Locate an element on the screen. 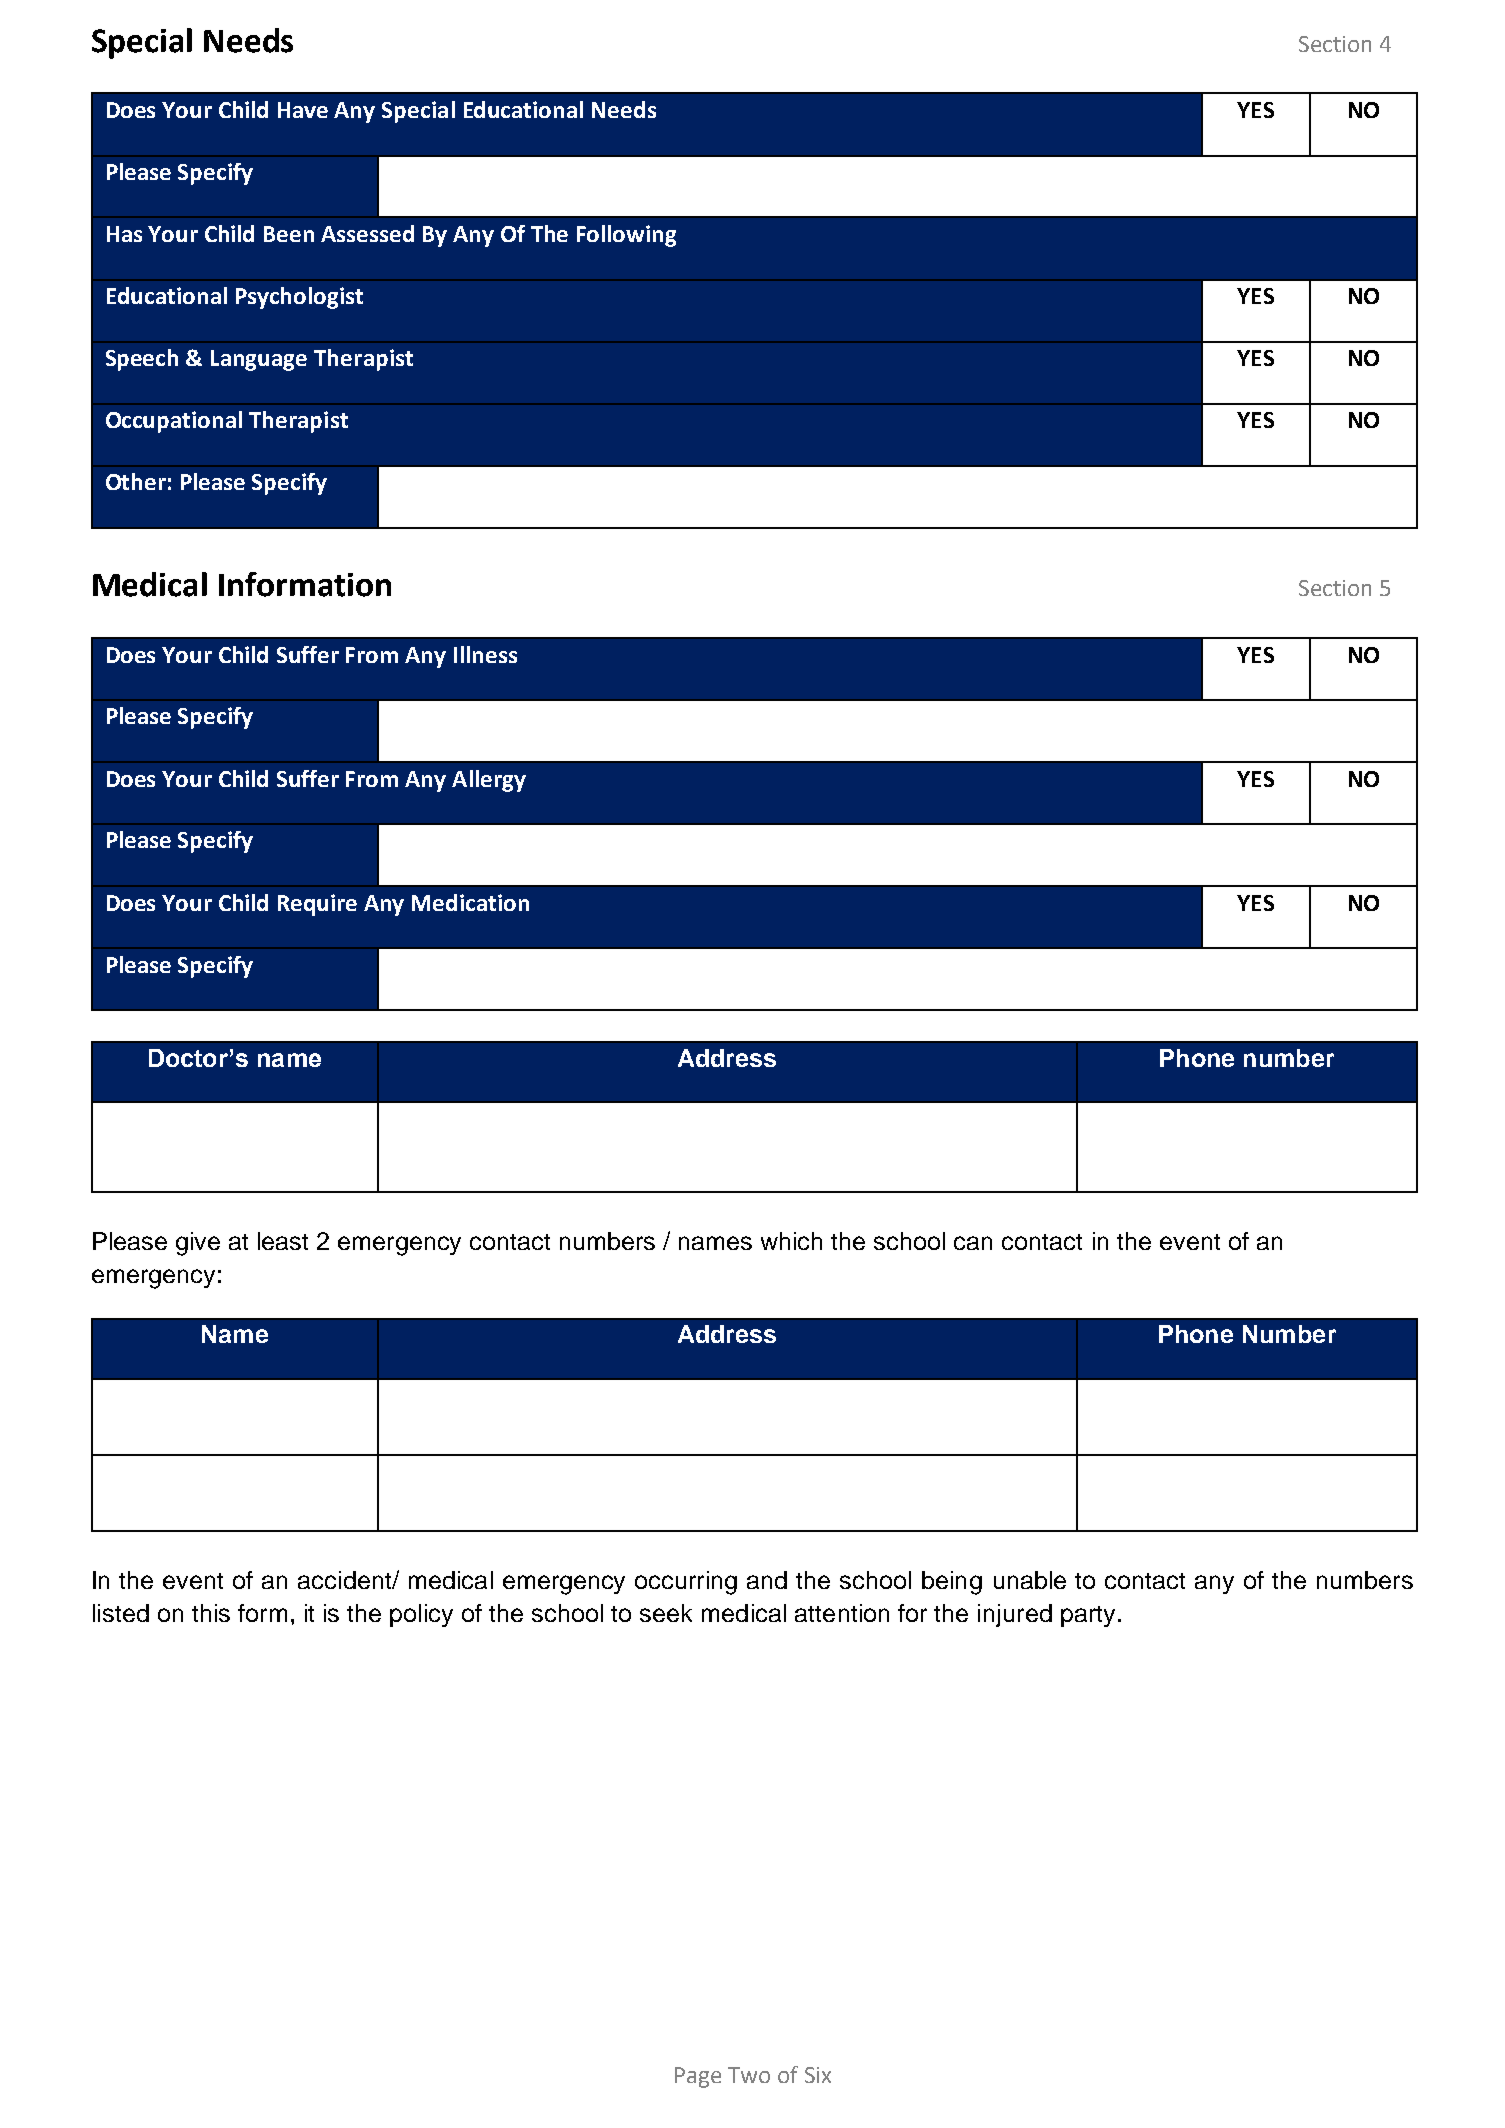 This screenshot has width=1505, height=2128. being is located at coordinates (952, 1583).
